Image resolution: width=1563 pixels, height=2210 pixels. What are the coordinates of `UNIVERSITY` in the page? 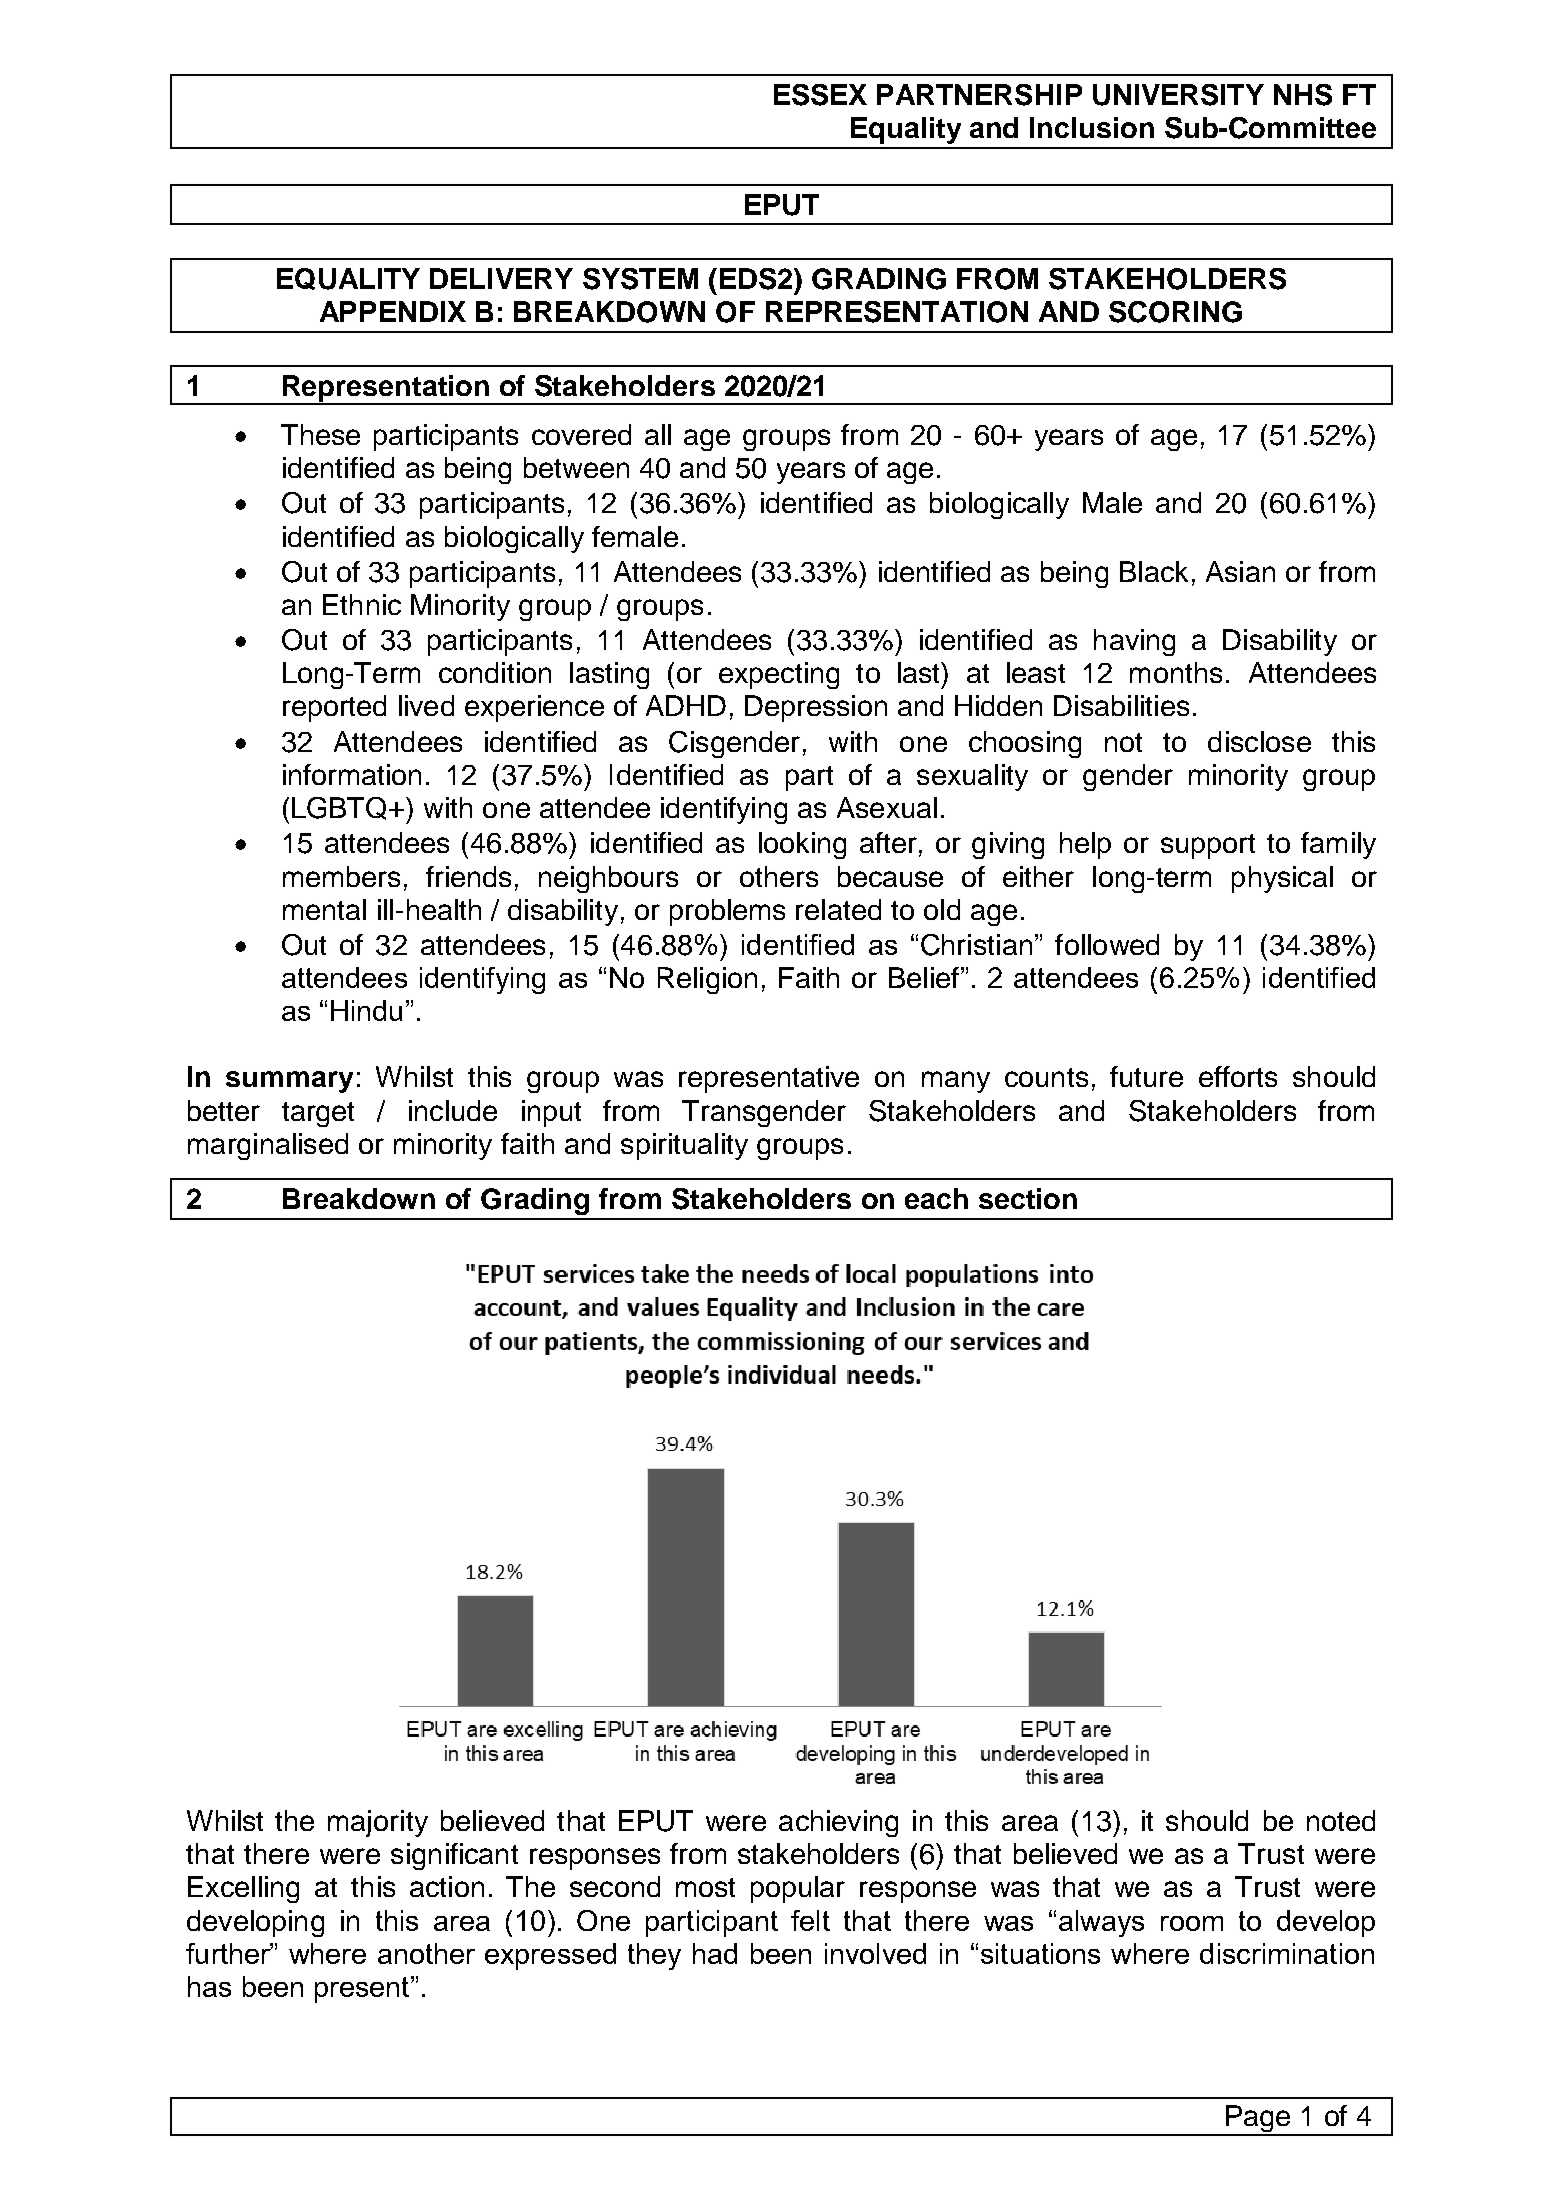 It's located at (1178, 95).
